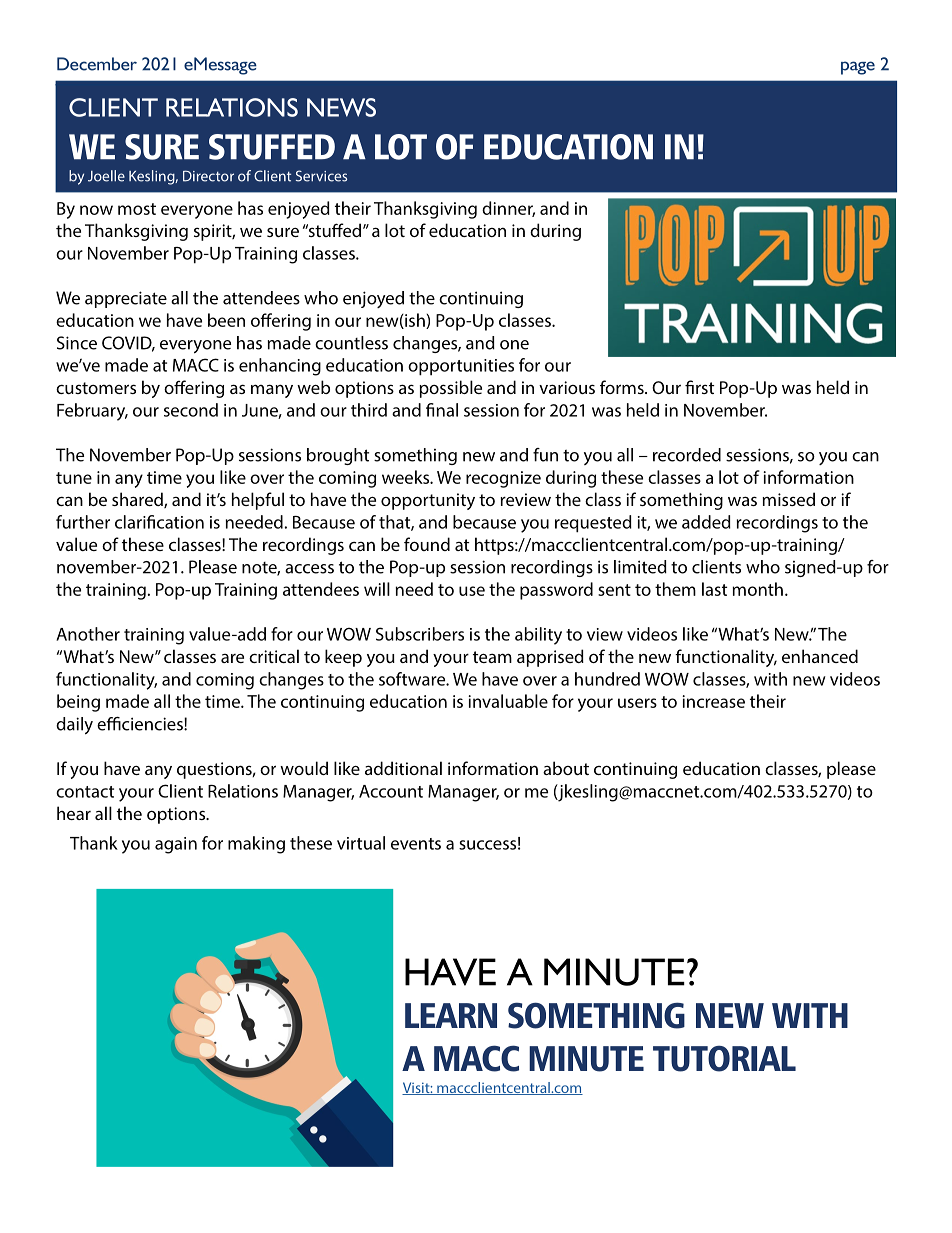 The image size is (952, 1233). What do you see at coordinates (461, 367) in the document?
I see `opportunities` at bounding box center [461, 367].
